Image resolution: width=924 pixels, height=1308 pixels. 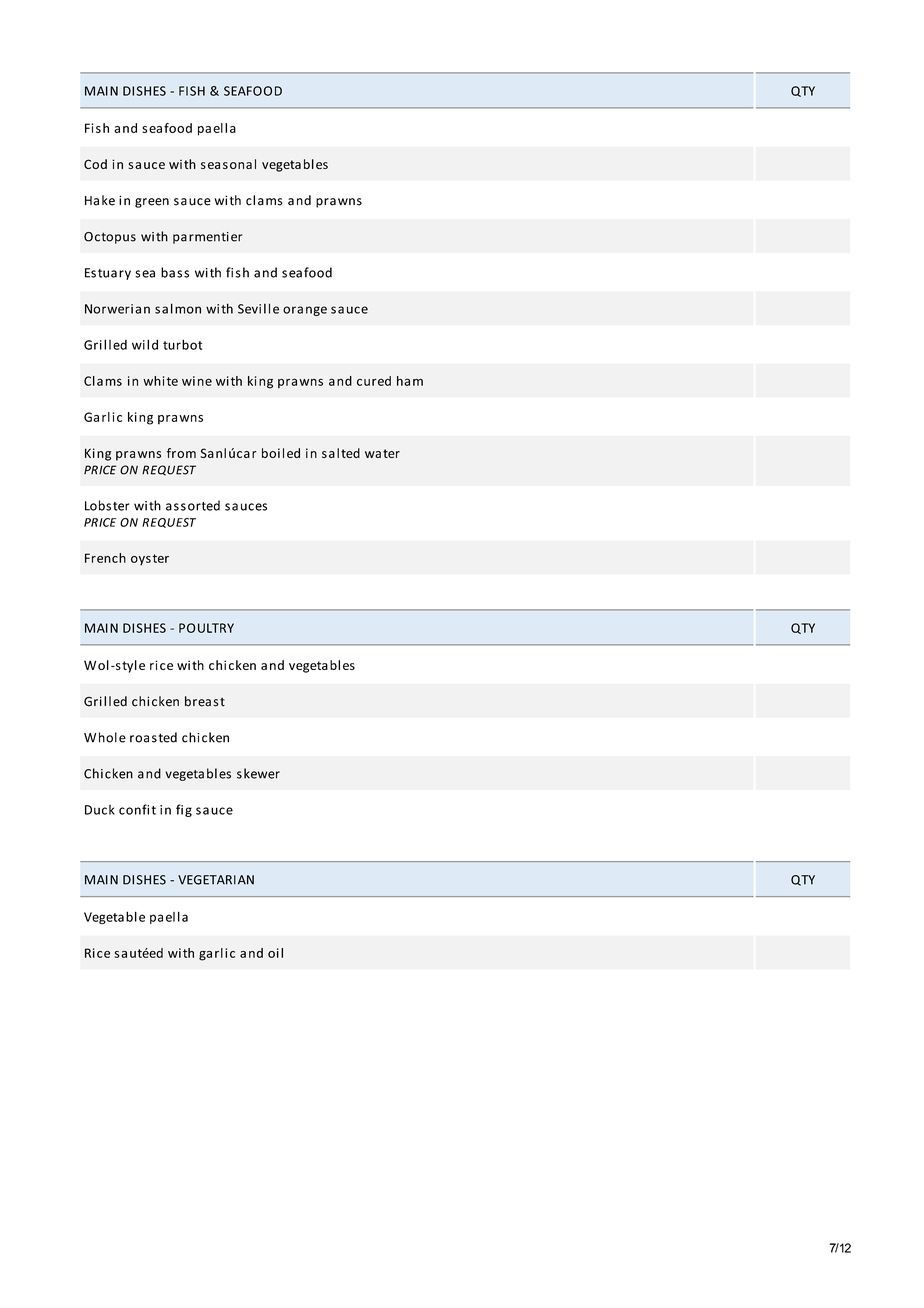 I want to click on wild, so click(x=145, y=344).
